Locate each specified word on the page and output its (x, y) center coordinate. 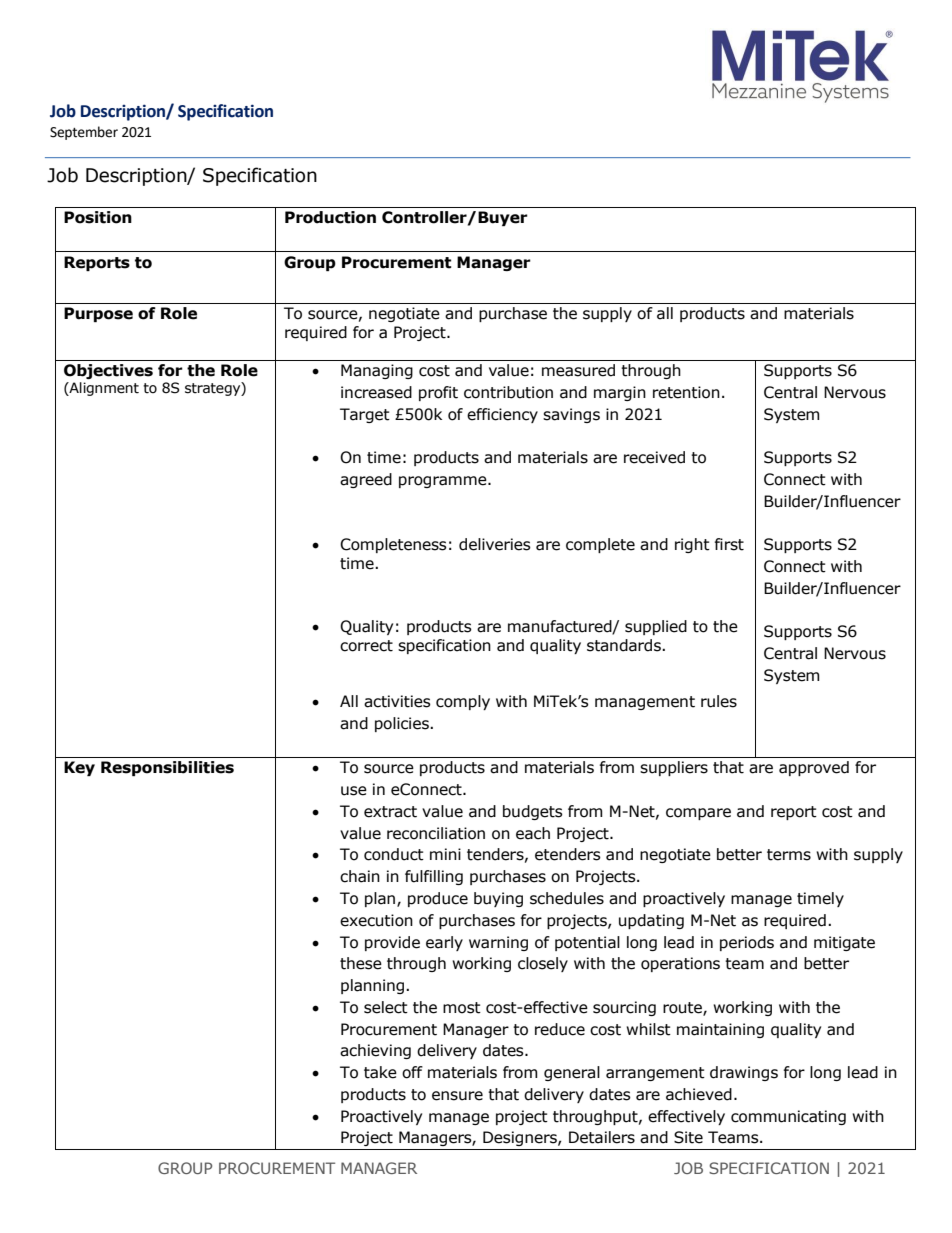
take (380, 1072)
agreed (366, 480)
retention (686, 392)
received (654, 457)
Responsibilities (167, 768)
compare (698, 814)
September (84, 133)
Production (330, 217)
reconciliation (436, 833)
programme (444, 482)
